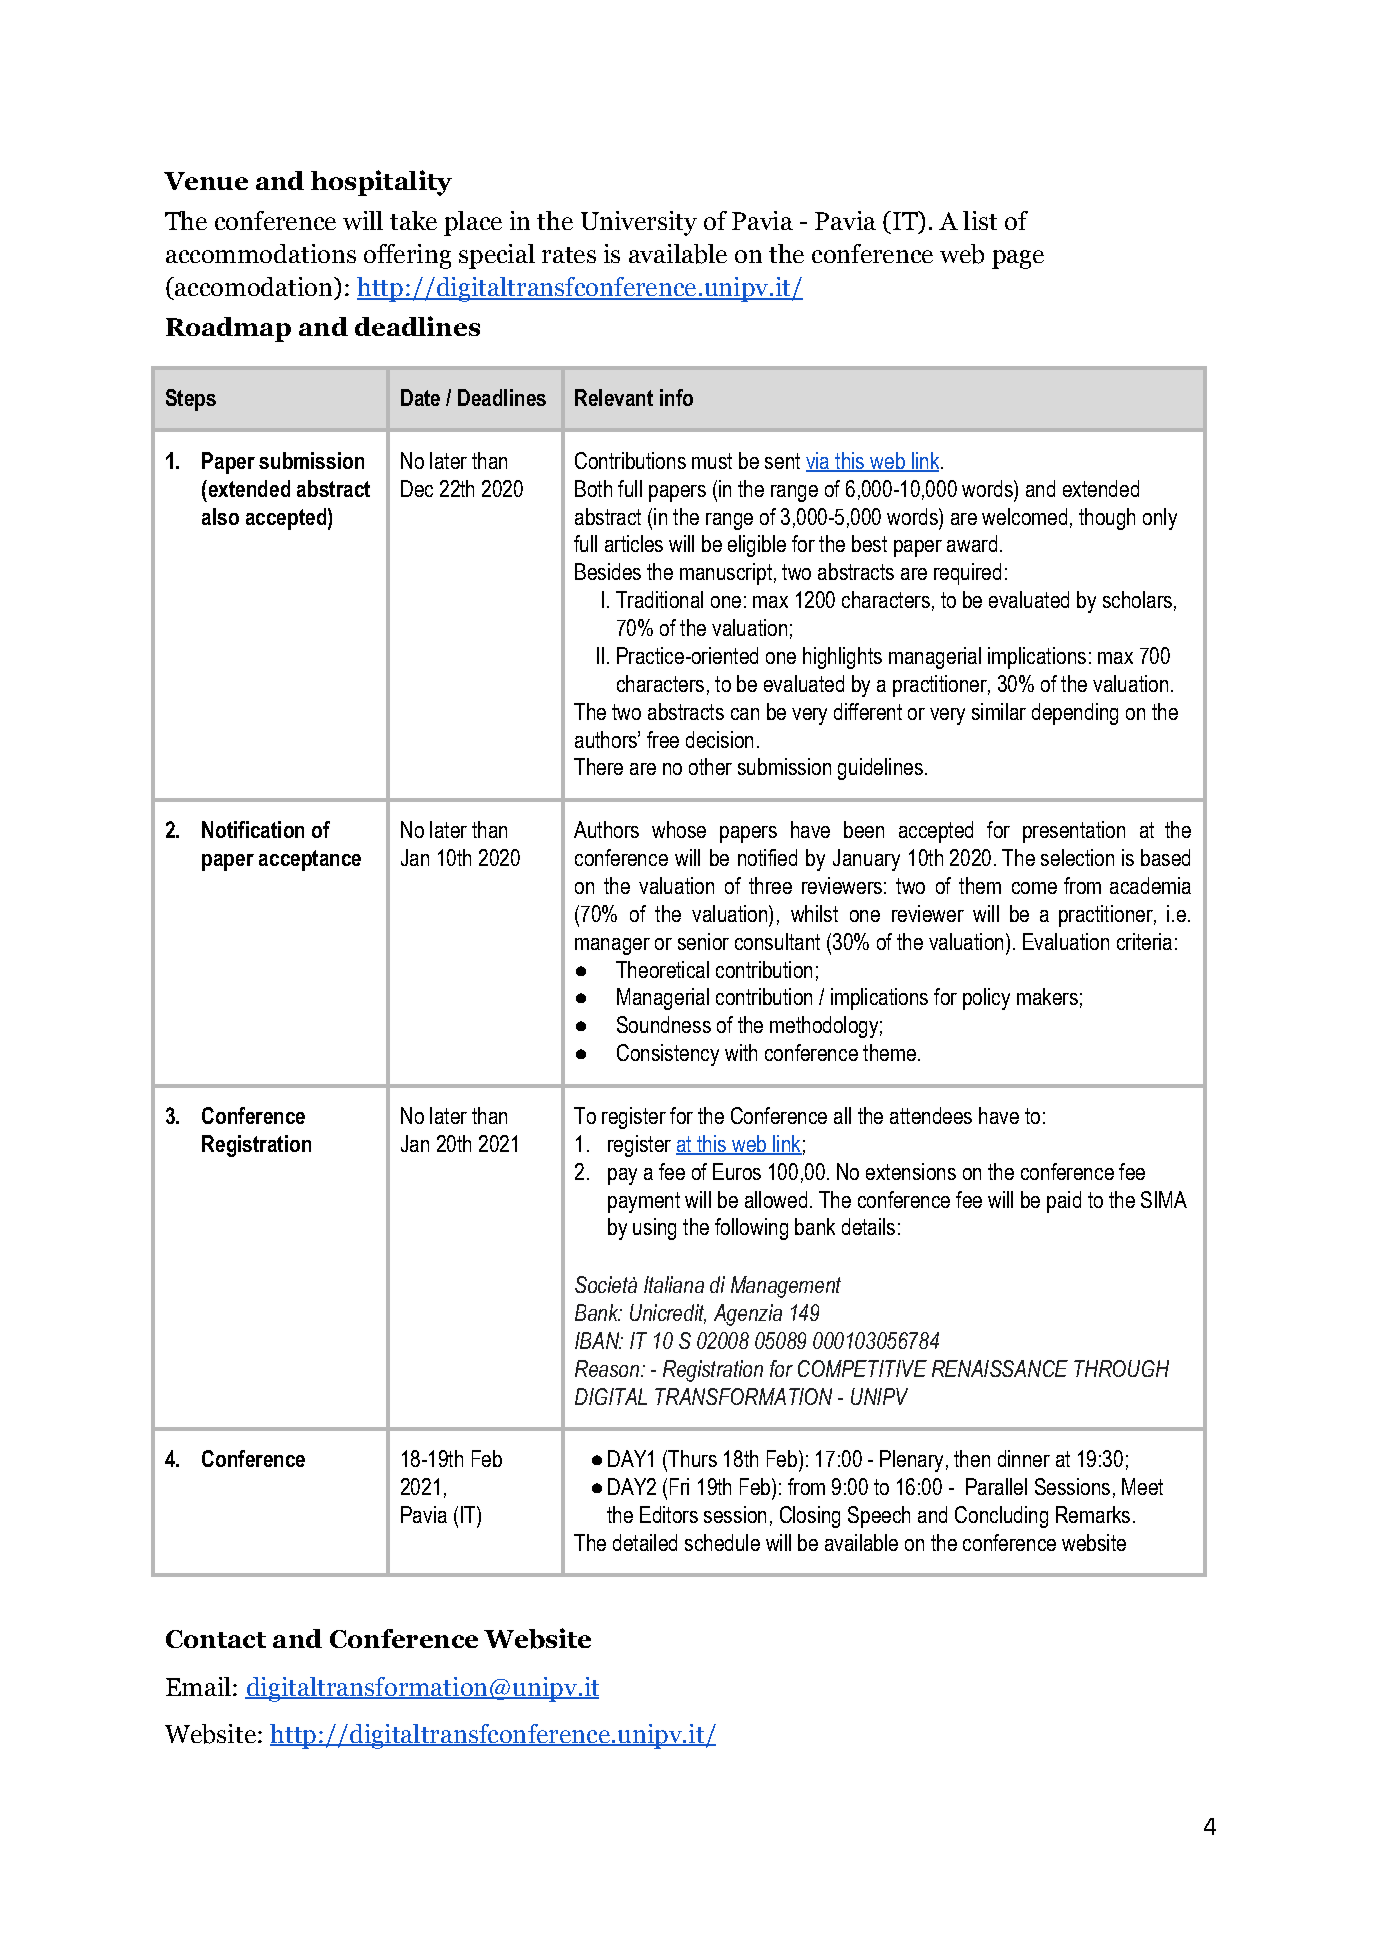 The image size is (1383, 1957). I want to click on depending, so click(1075, 714).
